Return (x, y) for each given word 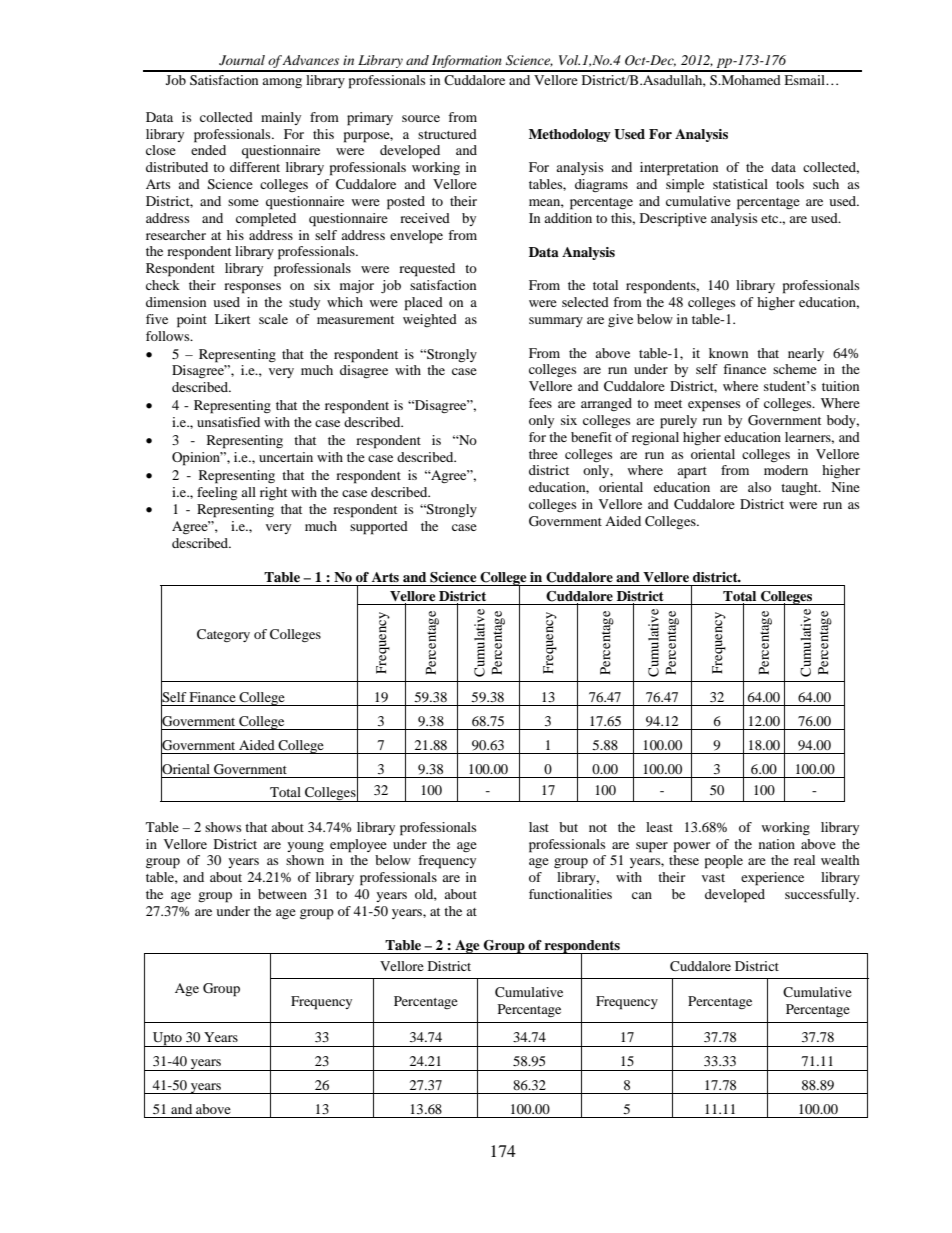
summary (556, 322)
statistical (740, 184)
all (248, 492)
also (759, 487)
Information (467, 63)
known (728, 353)
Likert (232, 319)
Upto (167, 1039)
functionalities (570, 894)
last (539, 827)
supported (379, 528)
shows (223, 827)
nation (777, 844)
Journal (242, 60)
